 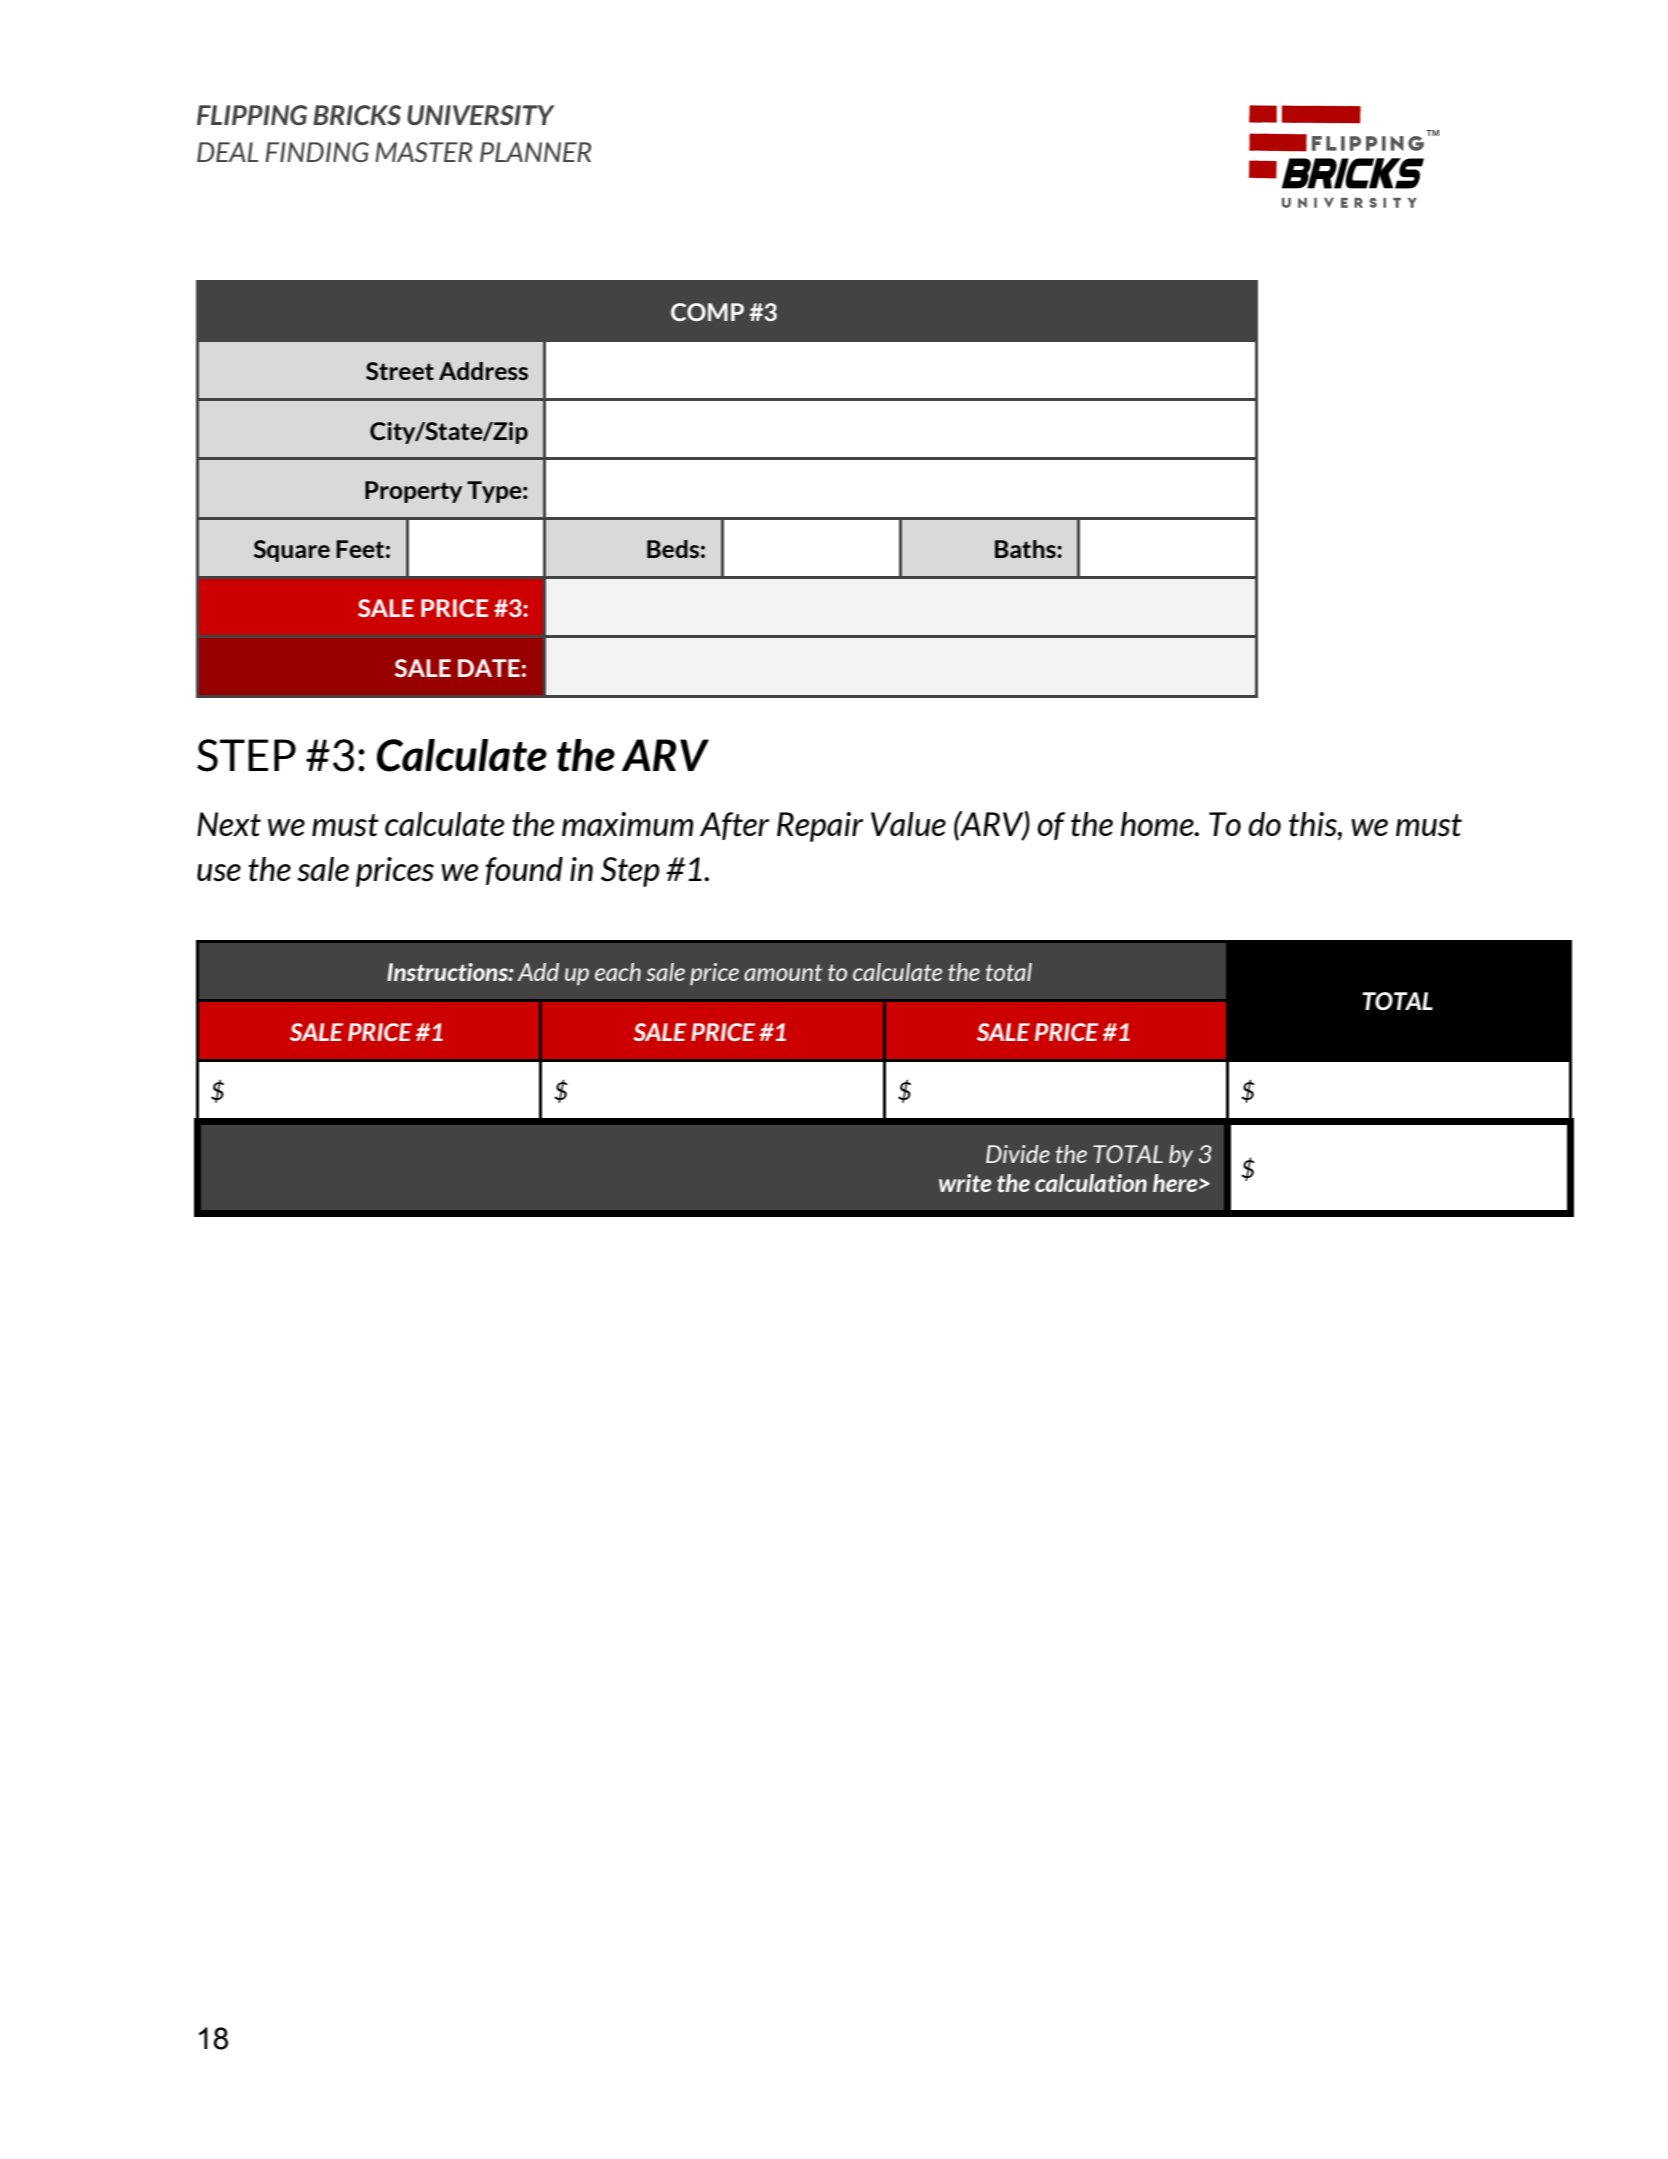 I want to click on Beds, so click(x=673, y=549).
